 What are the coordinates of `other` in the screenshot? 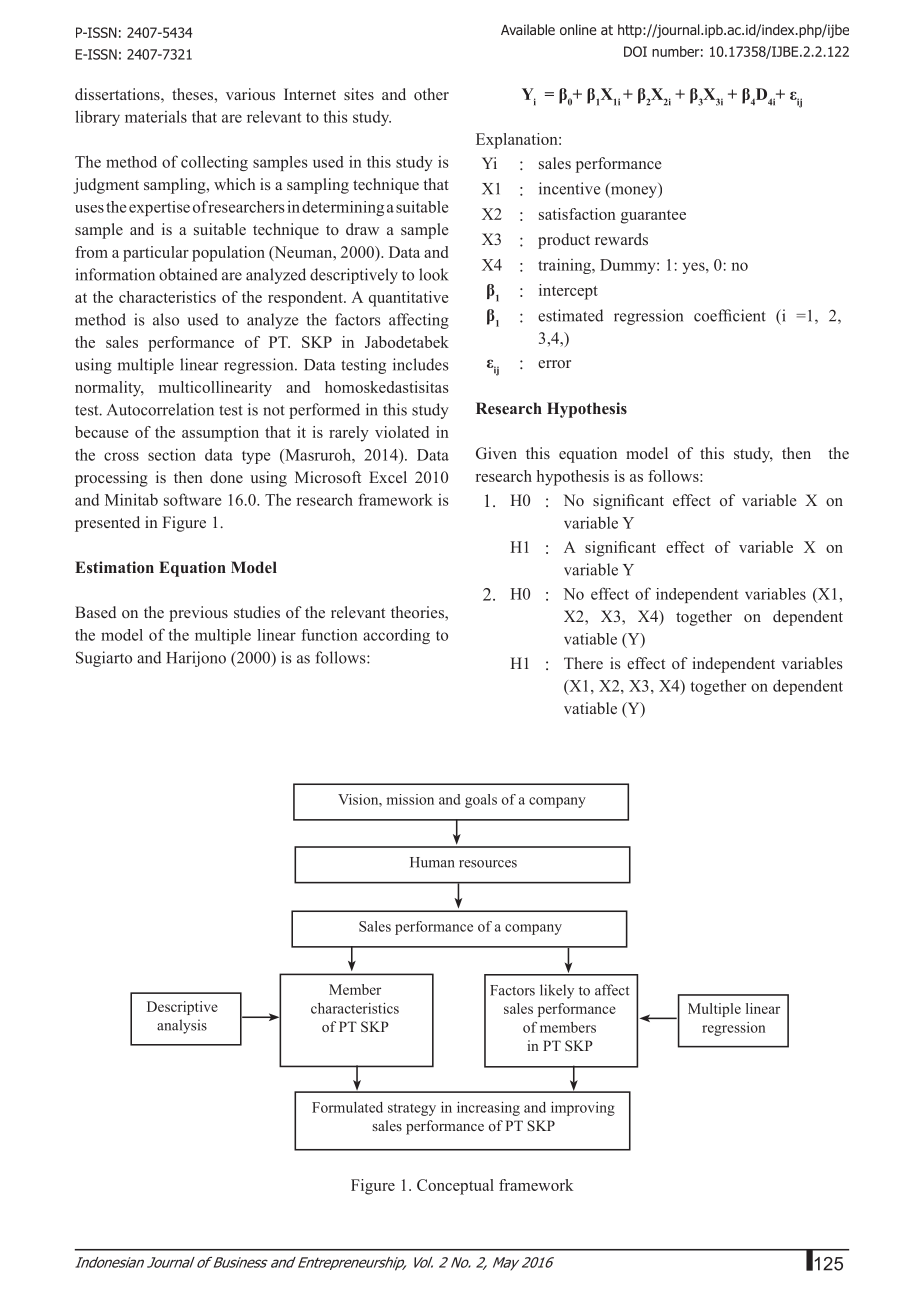 It's located at (431, 94).
